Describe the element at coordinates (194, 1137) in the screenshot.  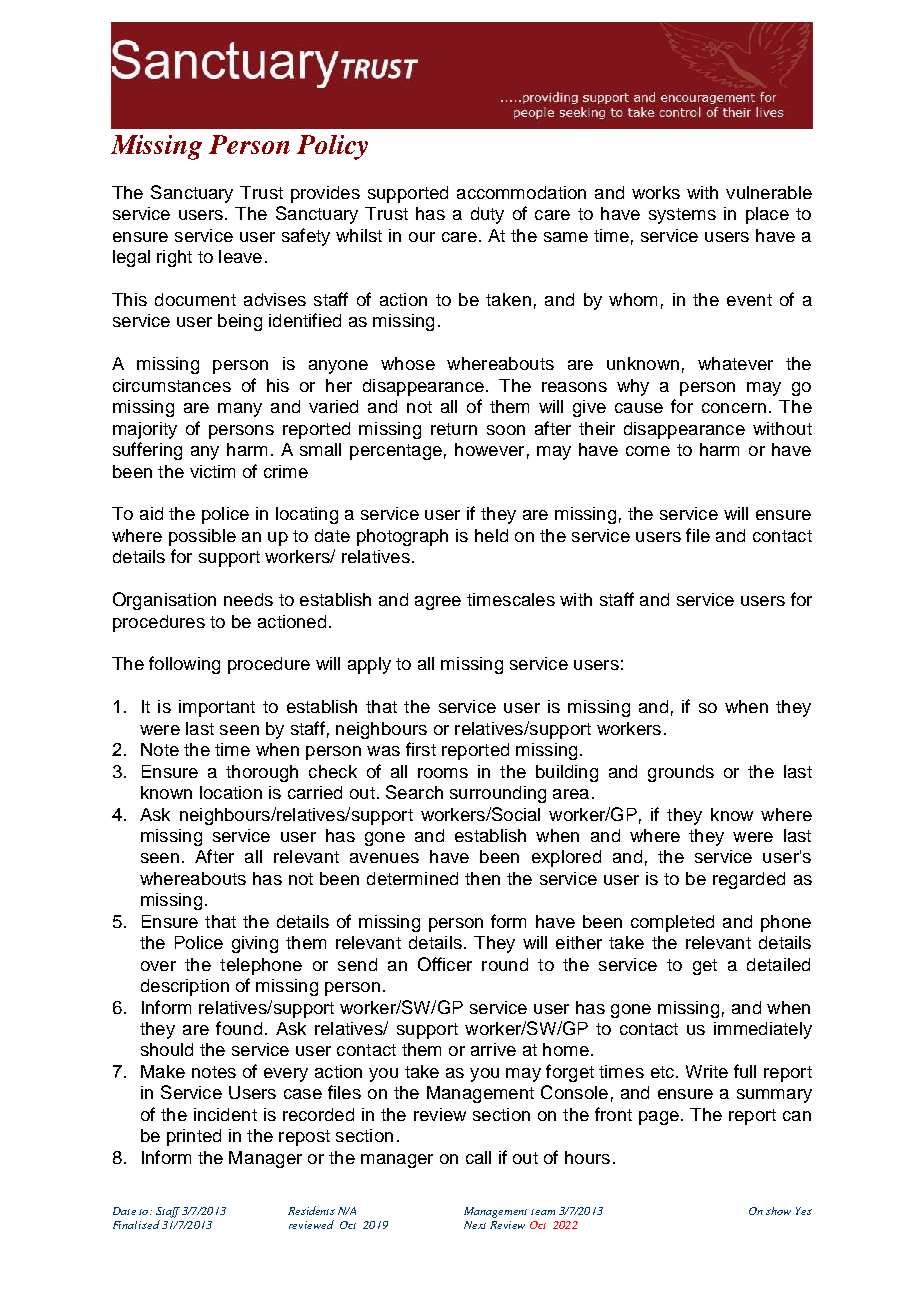
I see `printed` at that location.
